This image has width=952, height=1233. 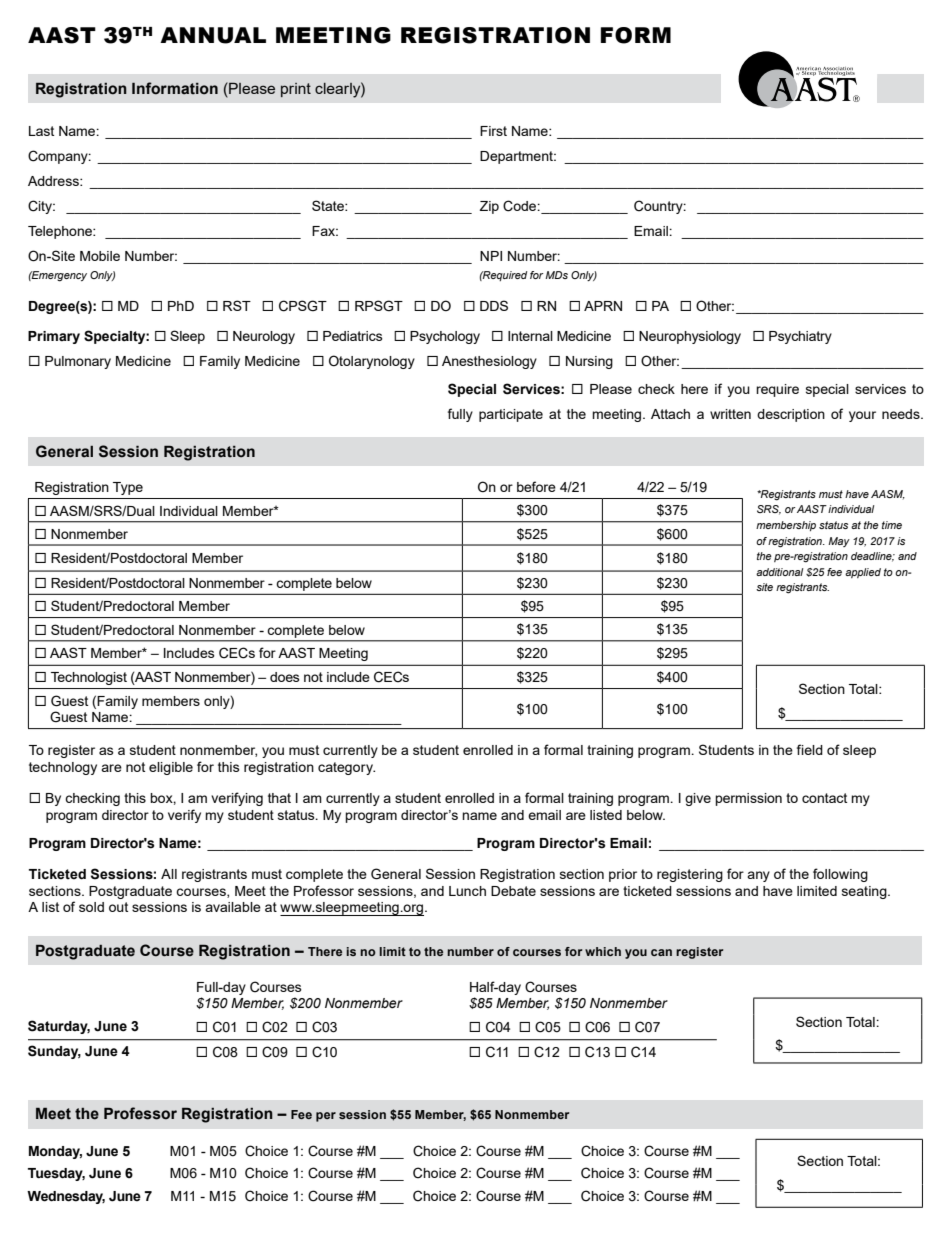 I want to click on eligible, so click(x=171, y=768).
